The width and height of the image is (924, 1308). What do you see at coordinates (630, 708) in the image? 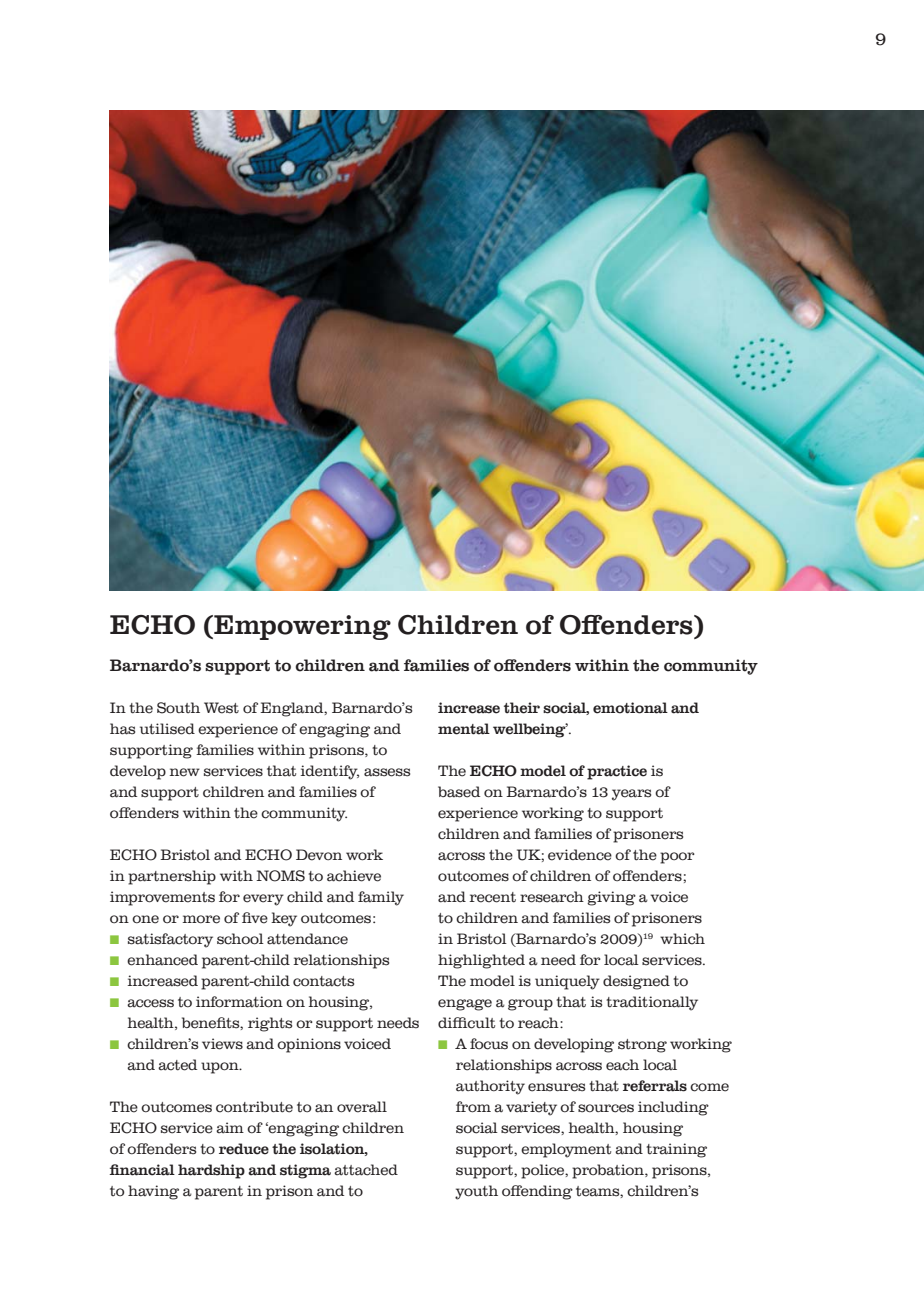
I see `emotional` at bounding box center [630, 708].
